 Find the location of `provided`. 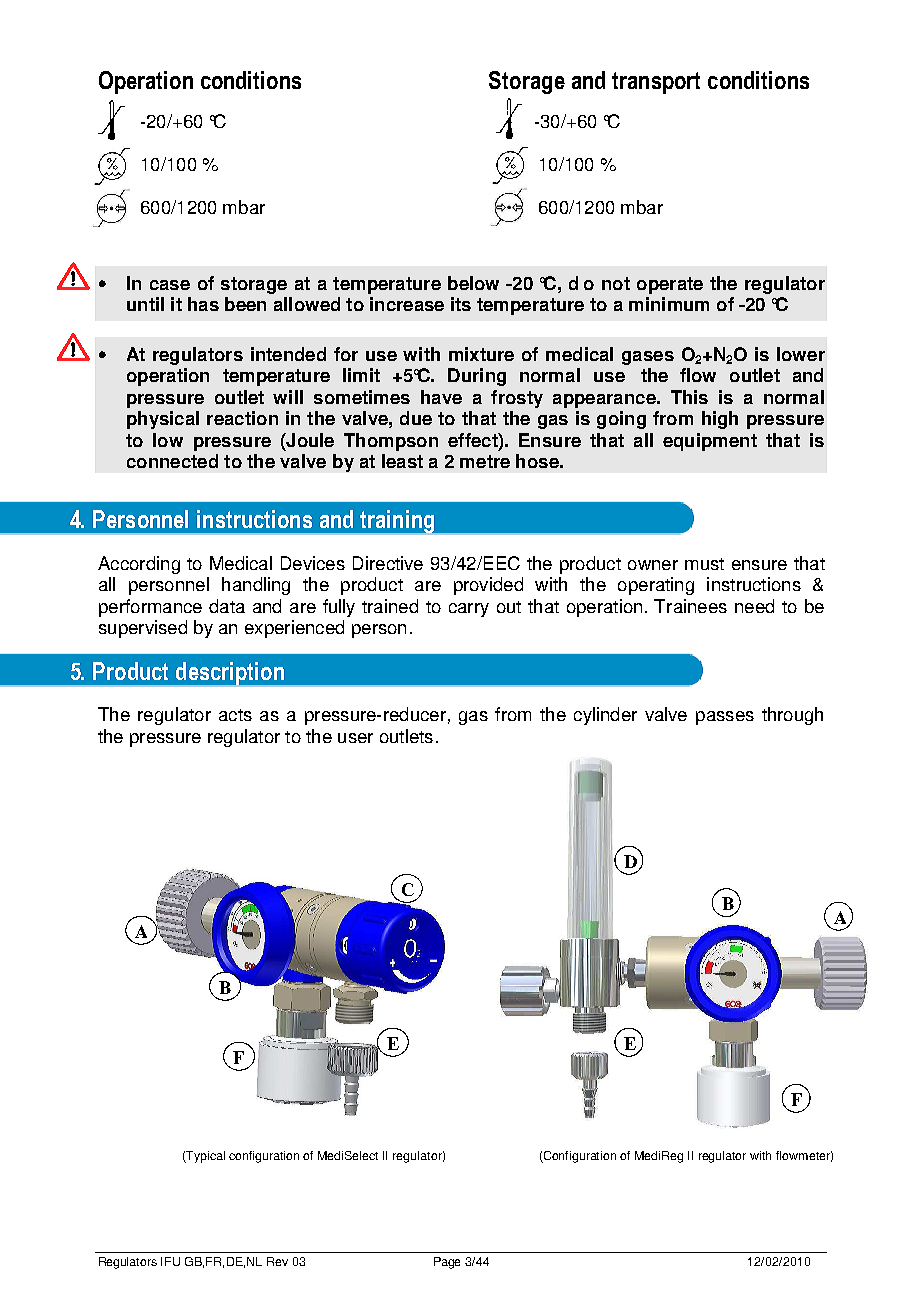

provided is located at coordinates (488, 586).
